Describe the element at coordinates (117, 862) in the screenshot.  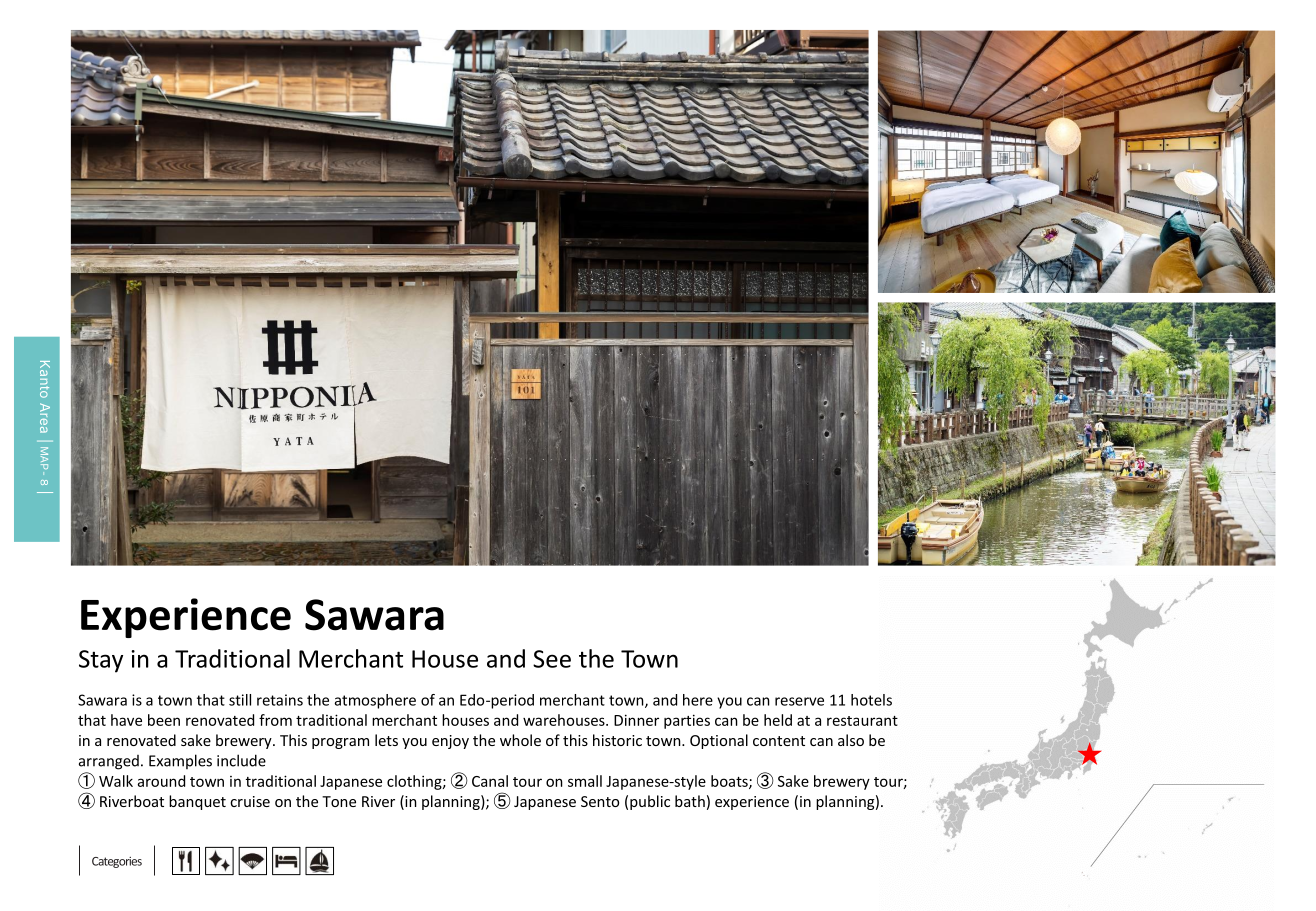
I see `Categories` at that location.
